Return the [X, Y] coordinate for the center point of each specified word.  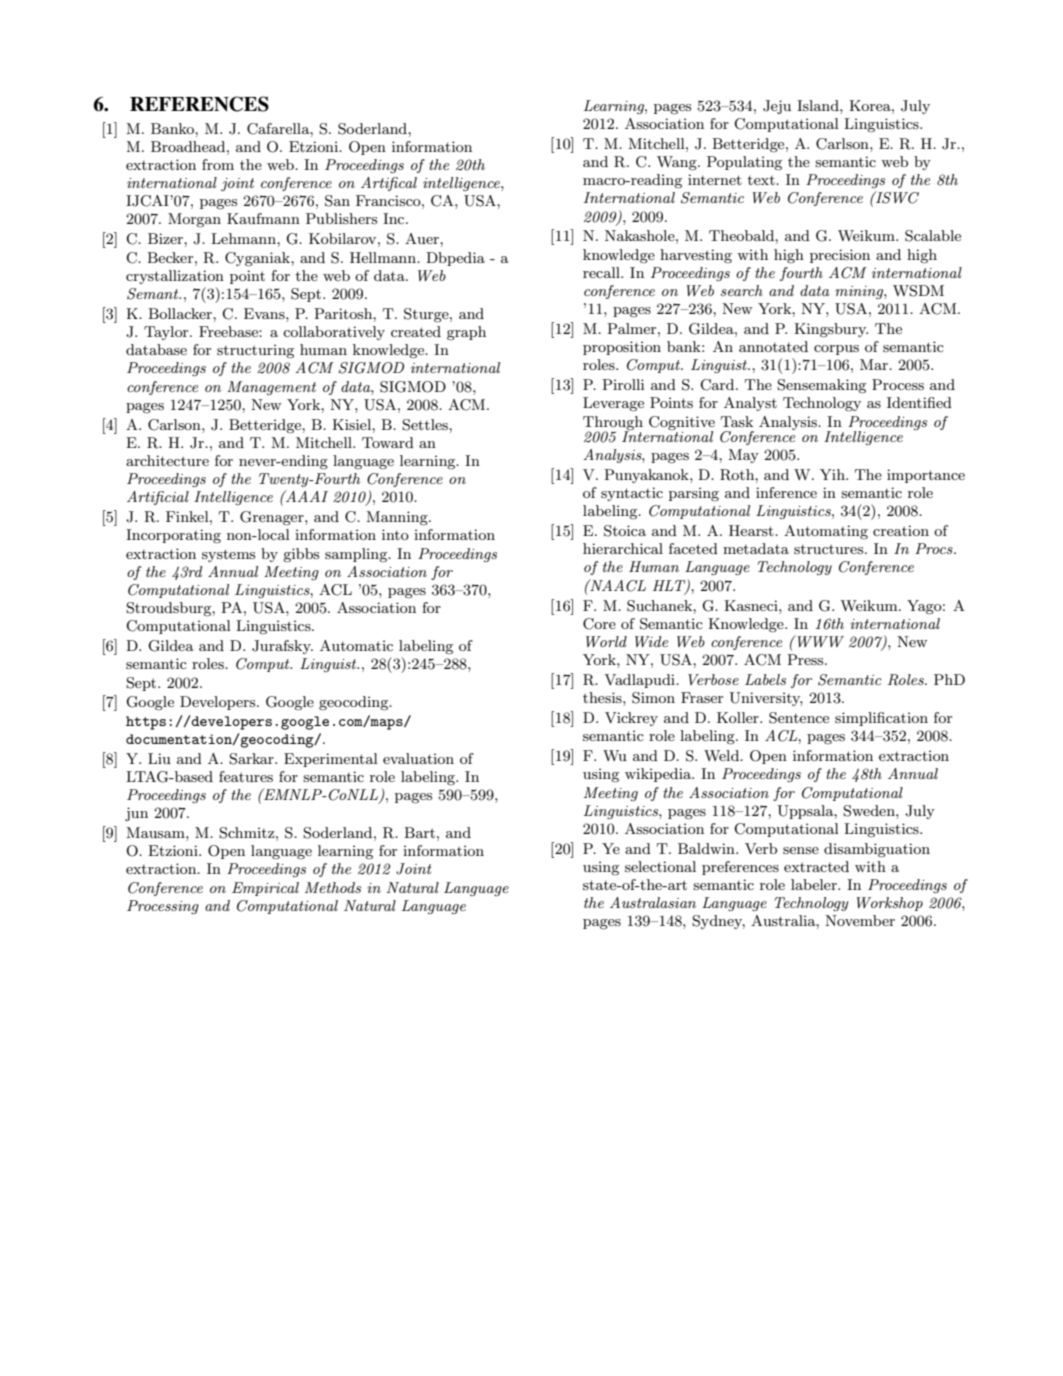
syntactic [632, 494]
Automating [826, 532]
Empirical [265, 889]
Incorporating [173, 536]
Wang [678, 163]
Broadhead [189, 146]
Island [819, 105]
